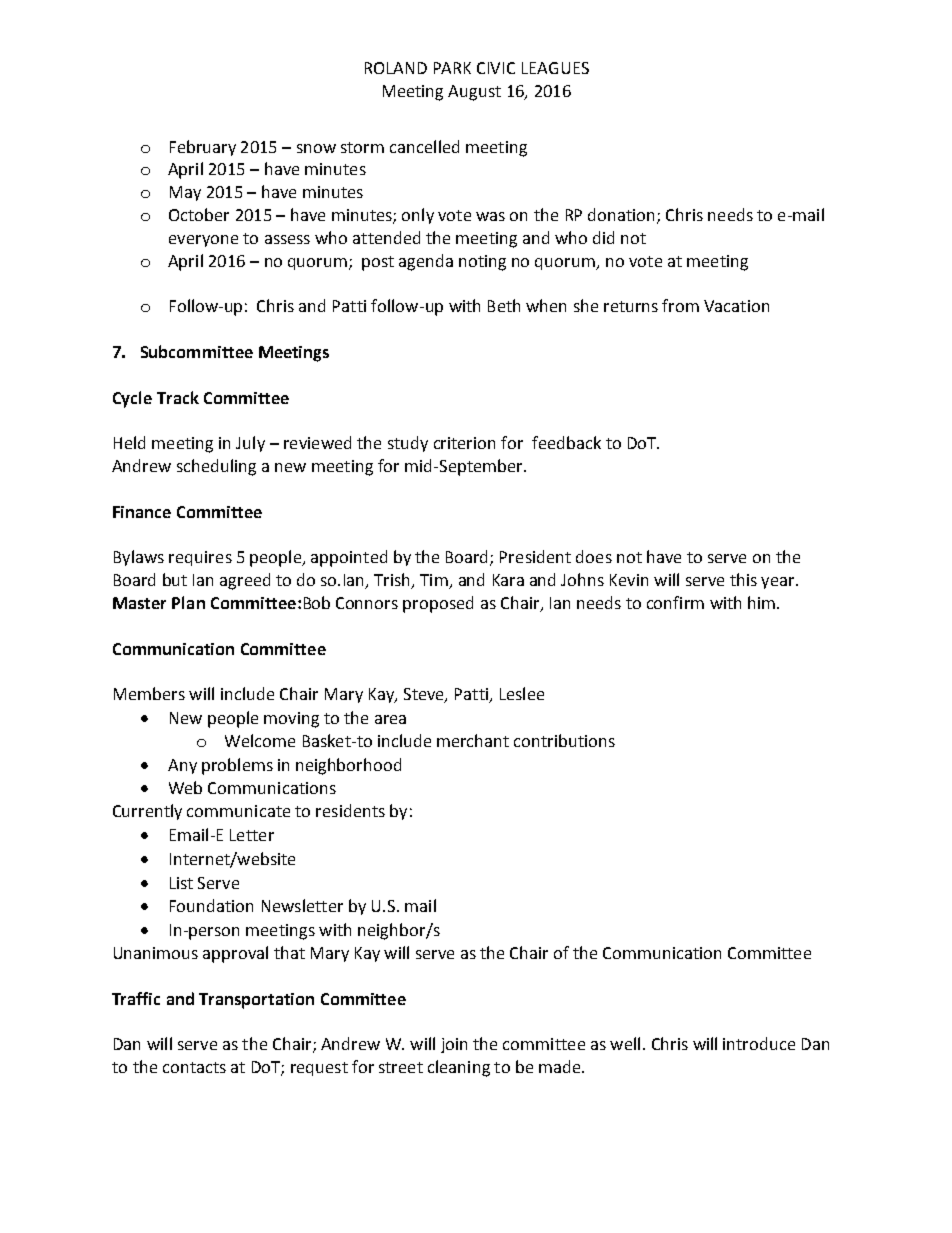  I want to click on introduce, so click(759, 1043).
